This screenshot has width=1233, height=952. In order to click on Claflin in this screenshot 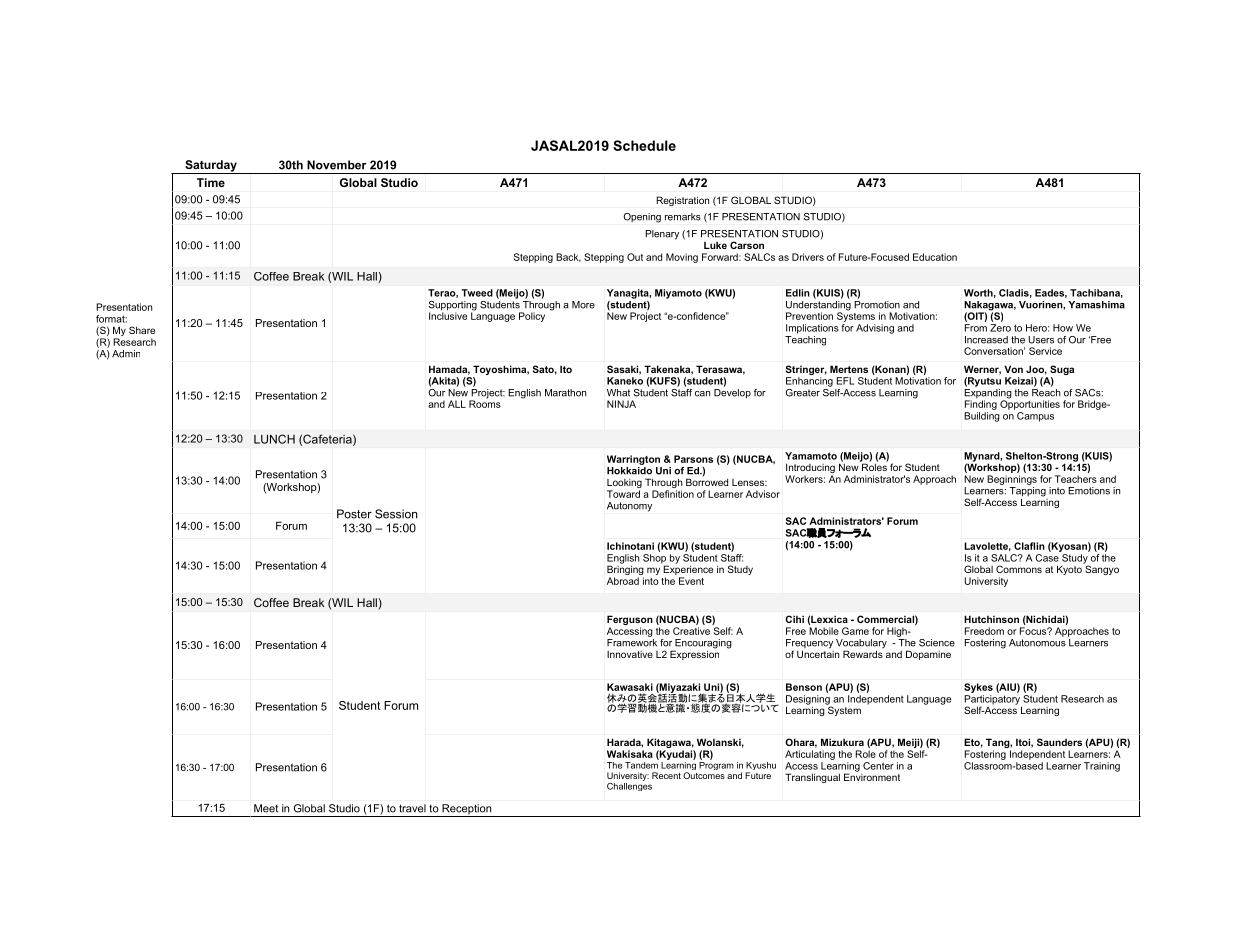, I will do `click(1029, 546)`.
